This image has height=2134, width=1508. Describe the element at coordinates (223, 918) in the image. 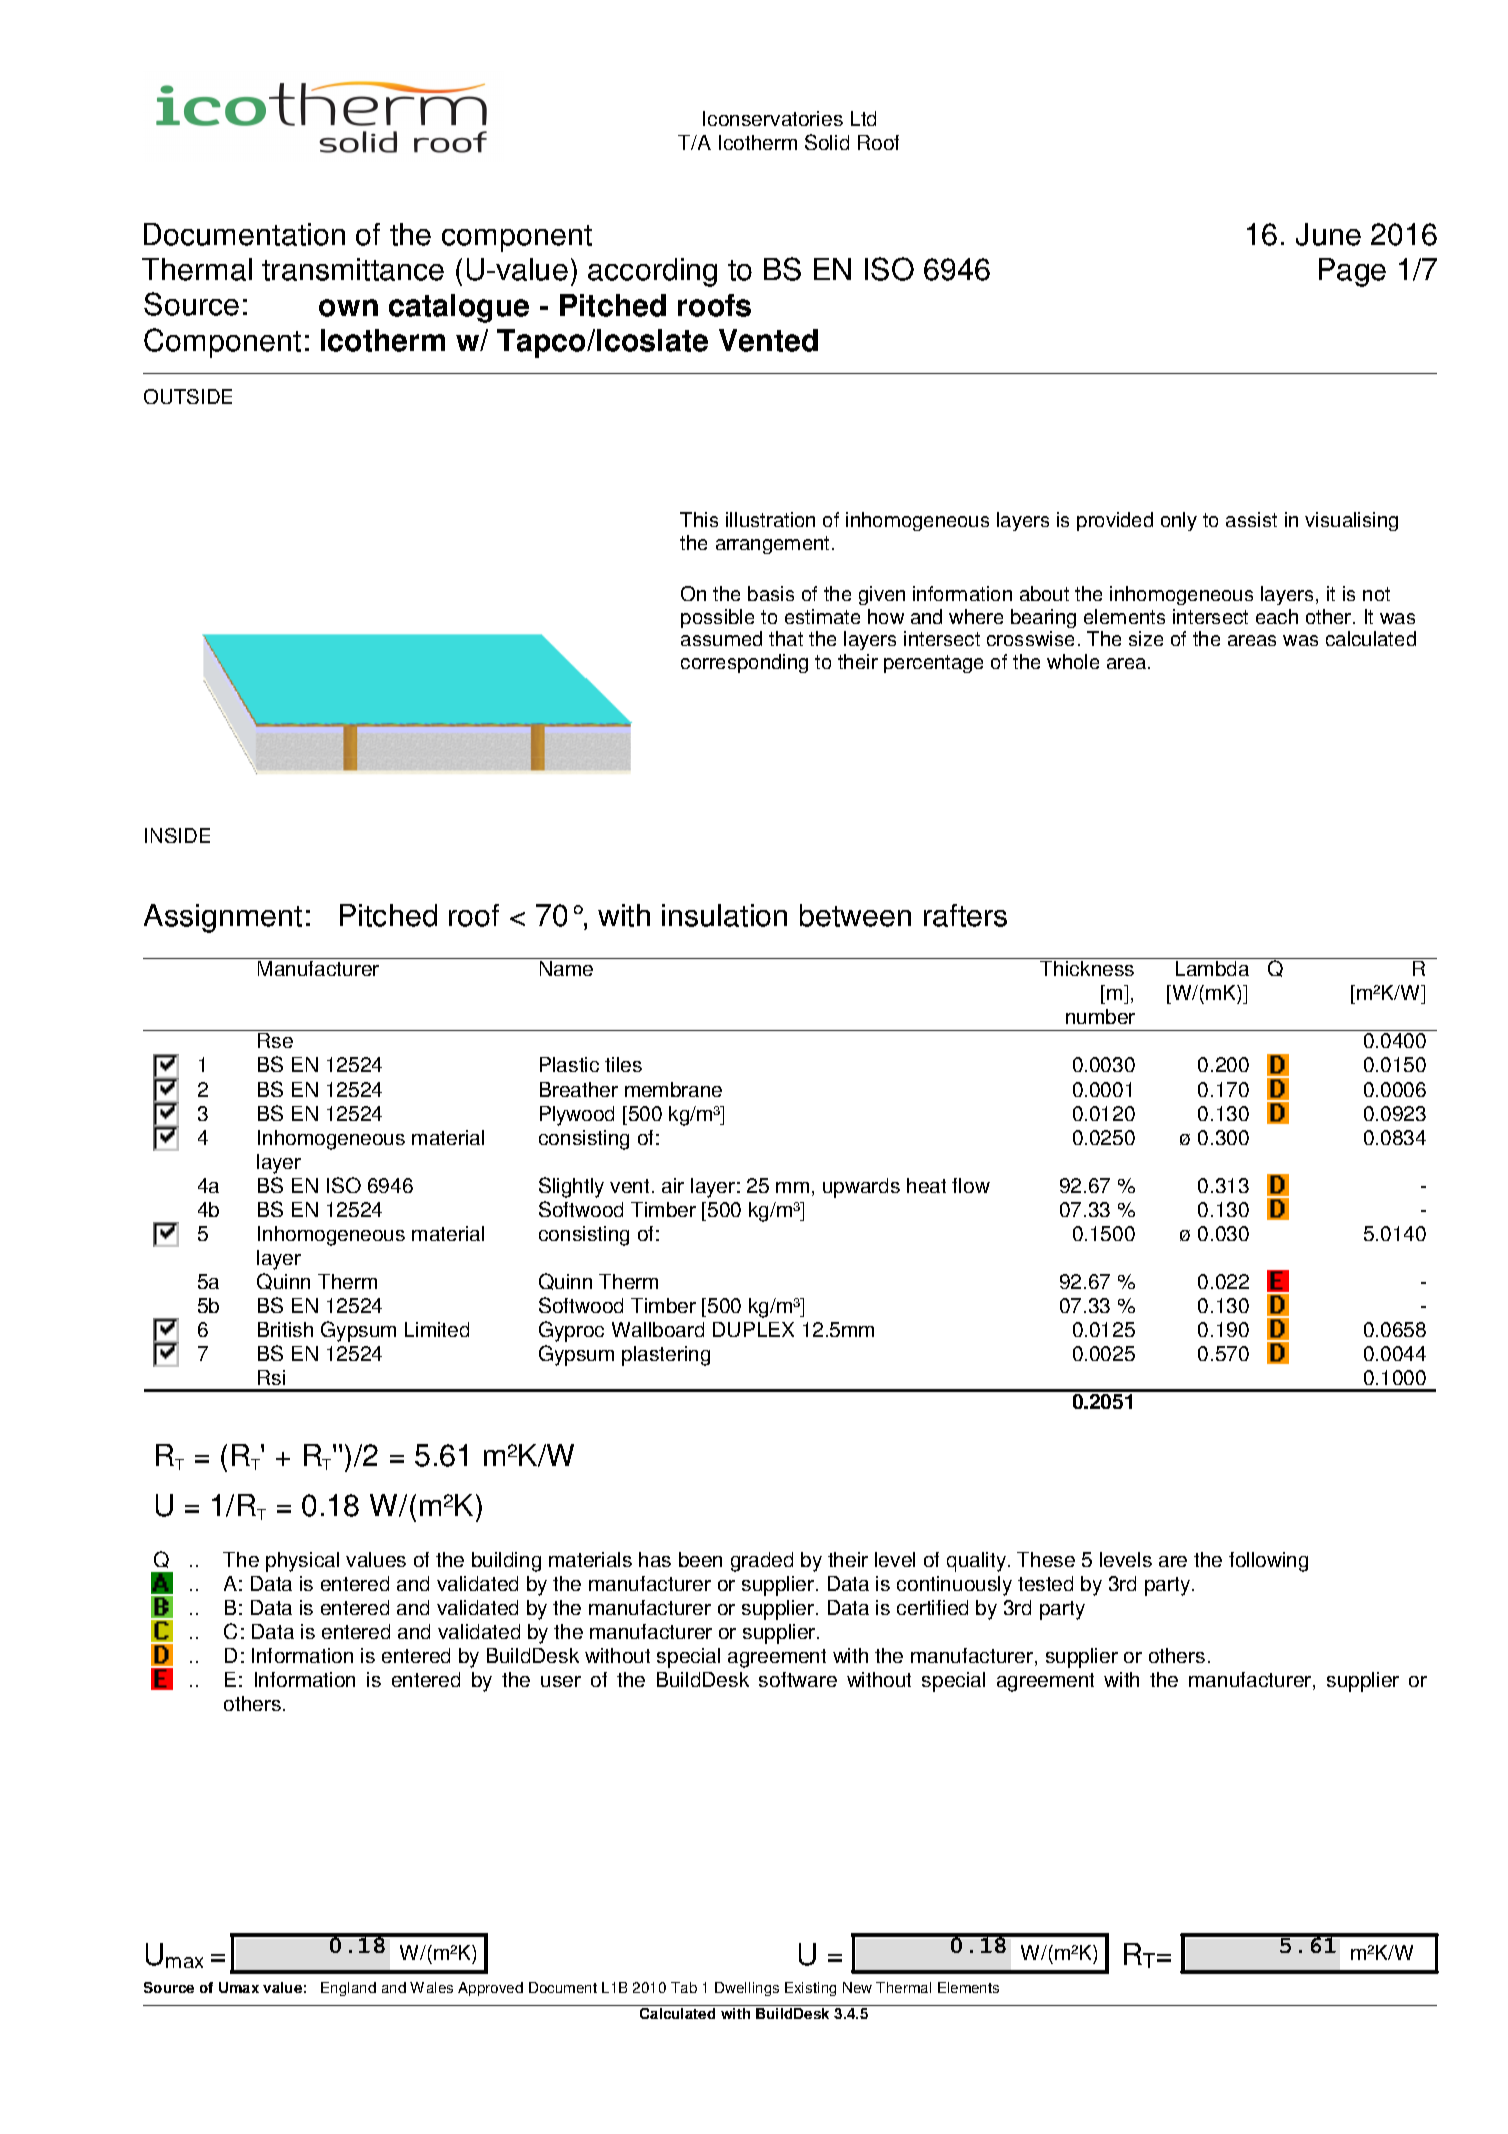

I see `Assignment` at that location.
